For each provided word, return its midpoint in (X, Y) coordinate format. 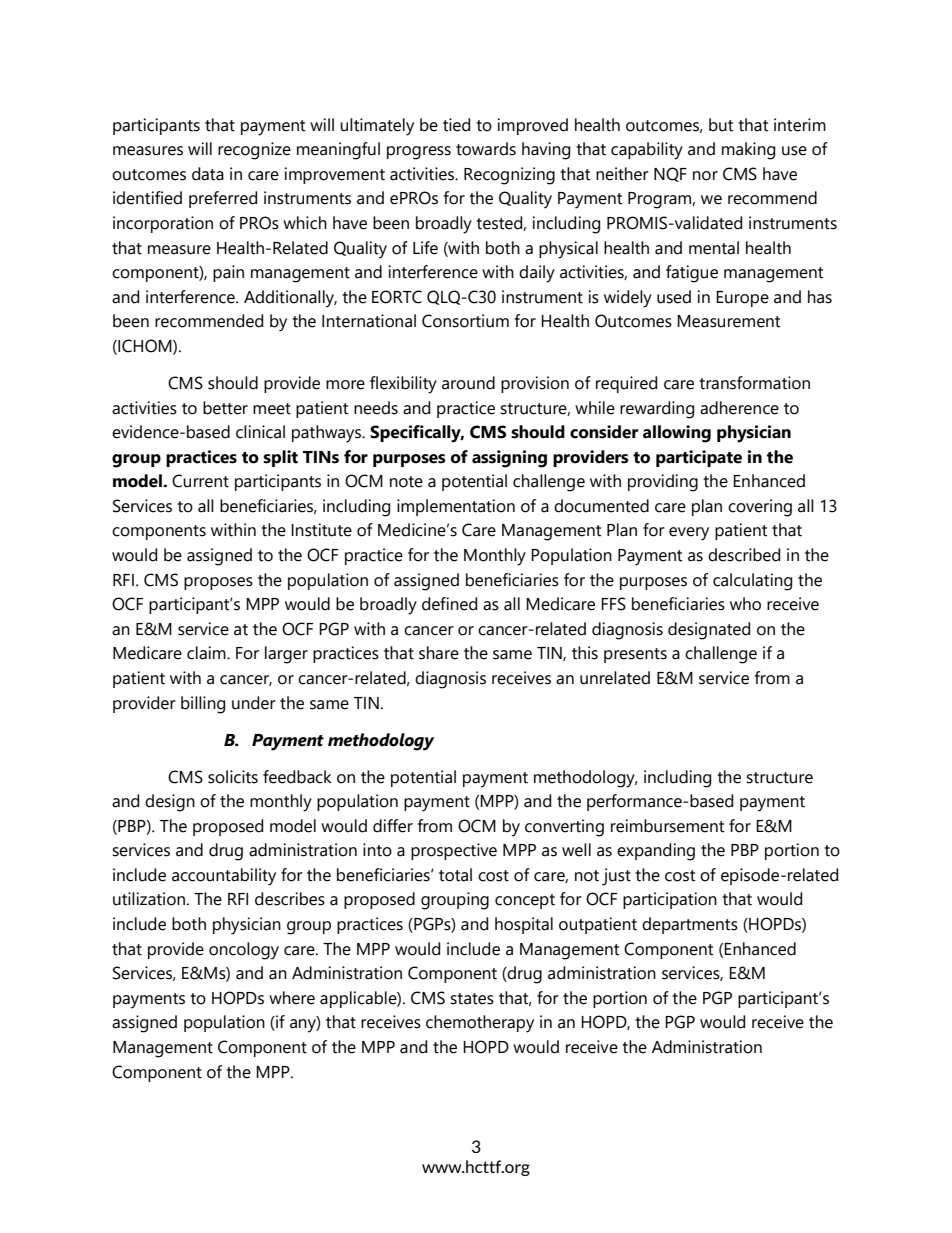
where (292, 998)
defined (449, 604)
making (748, 151)
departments (690, 925)
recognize (254, 151)
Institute (321, 530)
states (472, 999)
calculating (752, 582)
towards (486, 149)
